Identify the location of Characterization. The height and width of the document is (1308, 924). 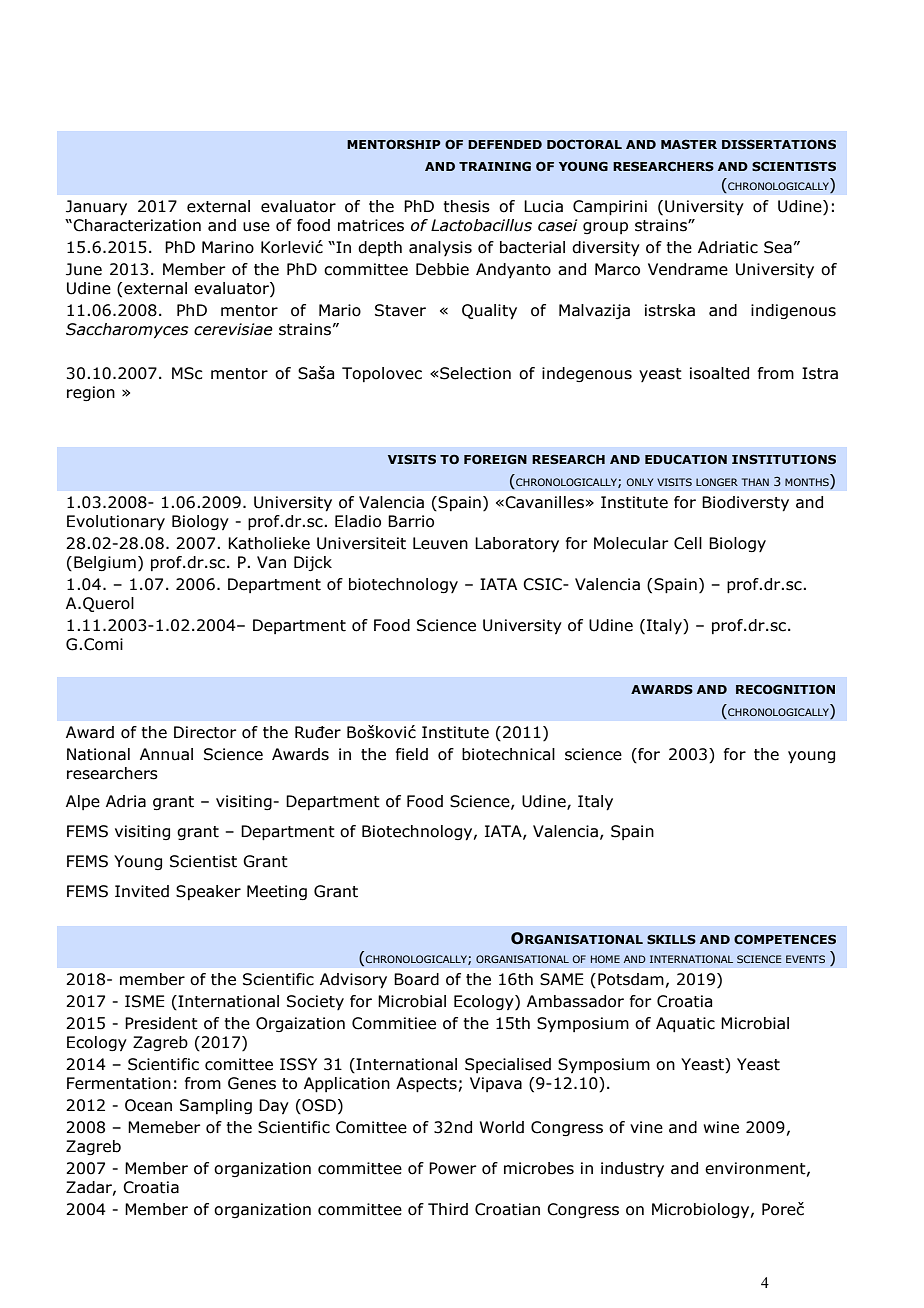
(136, 225).
